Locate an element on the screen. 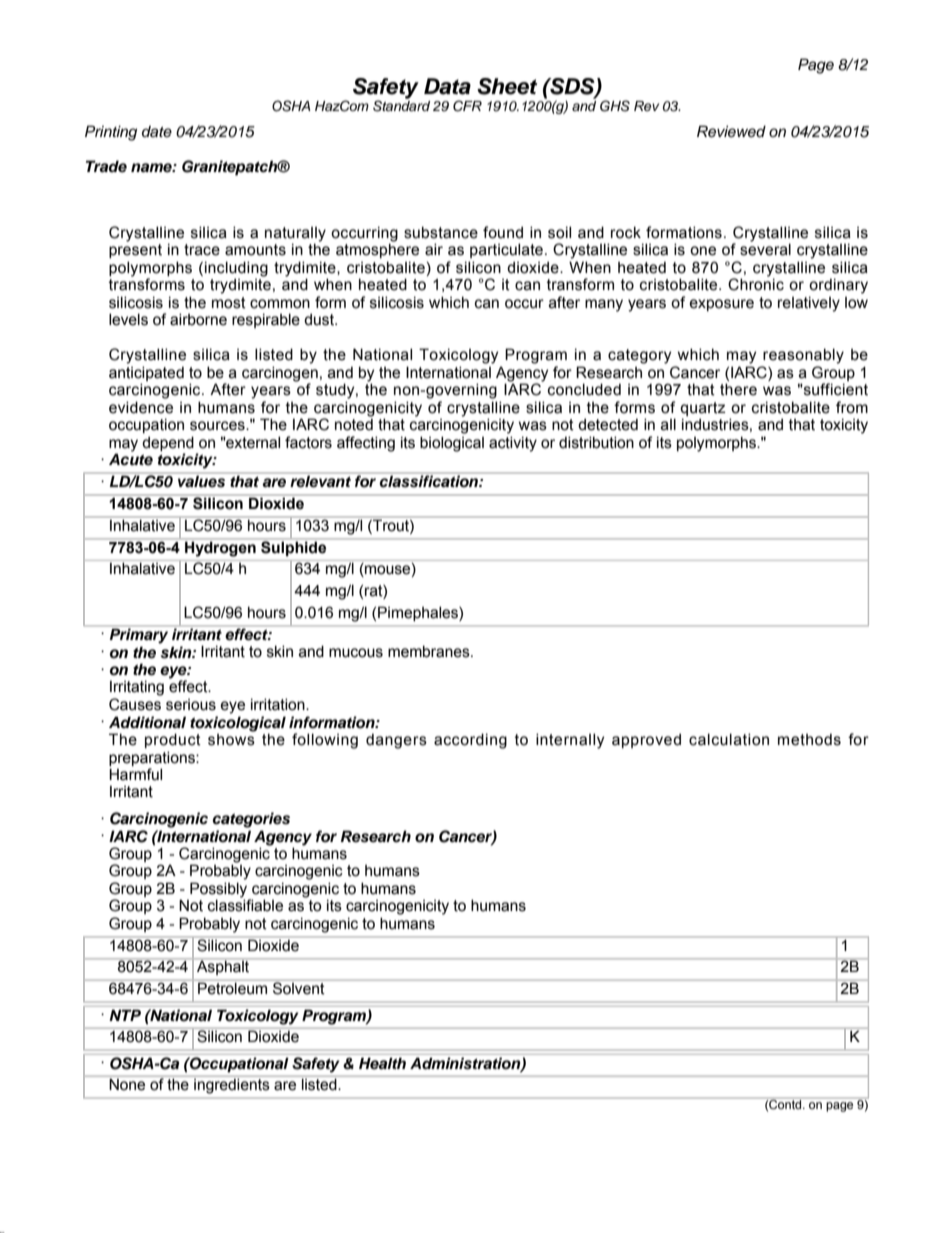 The image size is (952, 1233). Health is located at coordinates (382, 1063).
